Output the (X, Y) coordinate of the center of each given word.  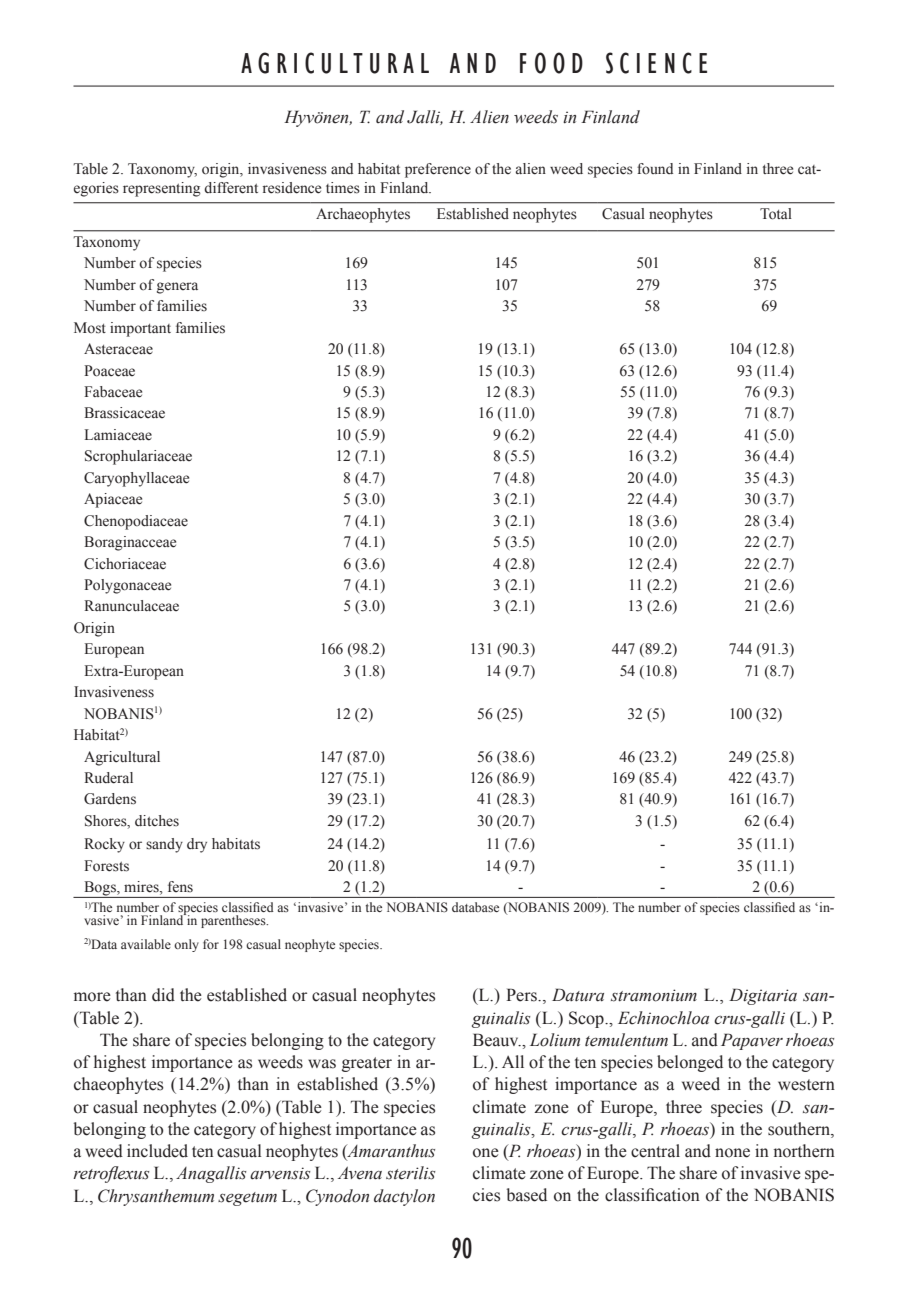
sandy (164, 845)
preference (438, 170)
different (231, 188)
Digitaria (763, 996)
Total (776, 214)
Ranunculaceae (131, 606)
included (157, 1151)
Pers (522, 995)
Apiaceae (113, 500)
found (655, 169)
